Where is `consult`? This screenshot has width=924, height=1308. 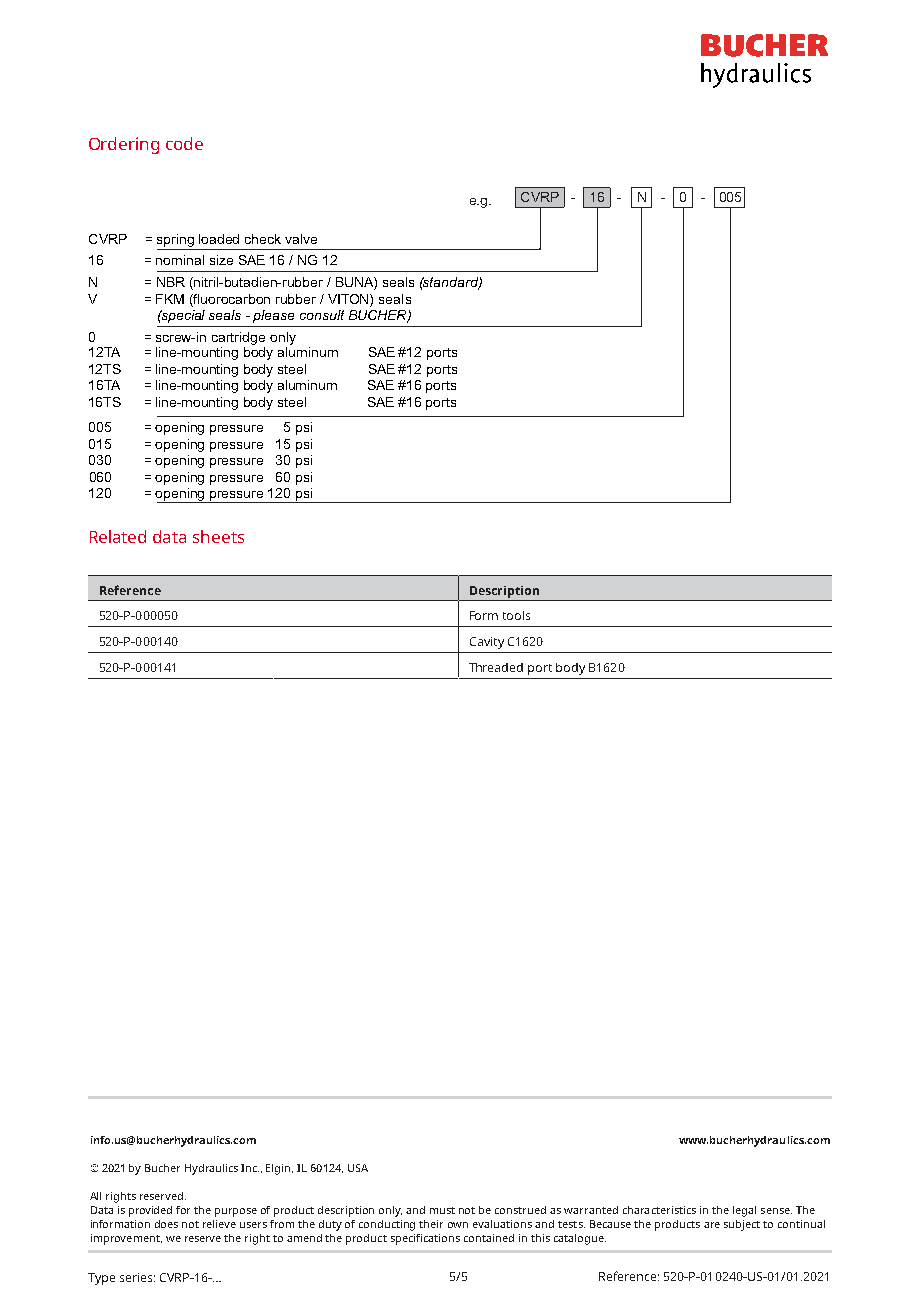
consult is located at coordinates (322, 315).
